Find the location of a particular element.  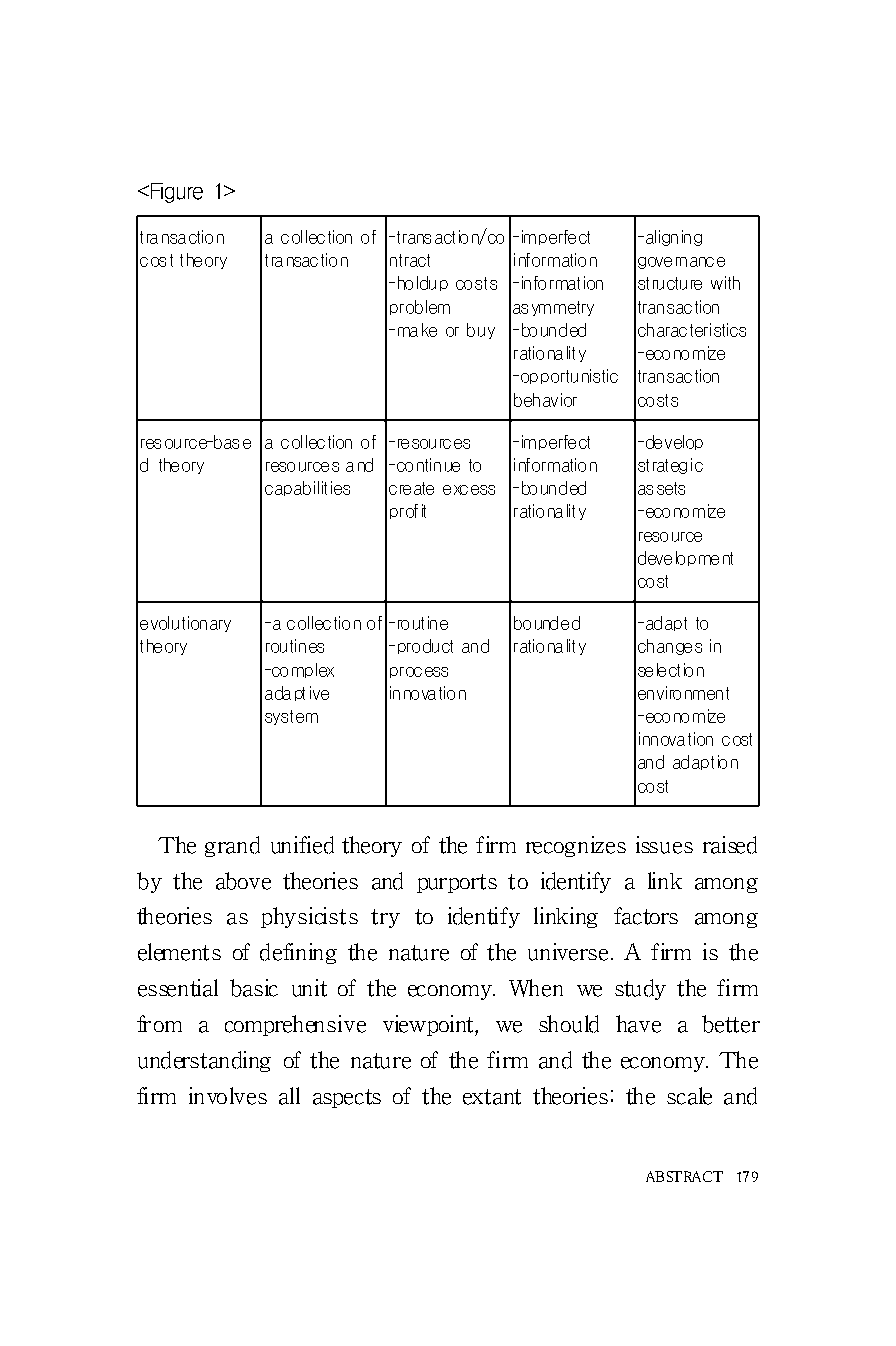

aligning is located at coordinates (674, 238).
